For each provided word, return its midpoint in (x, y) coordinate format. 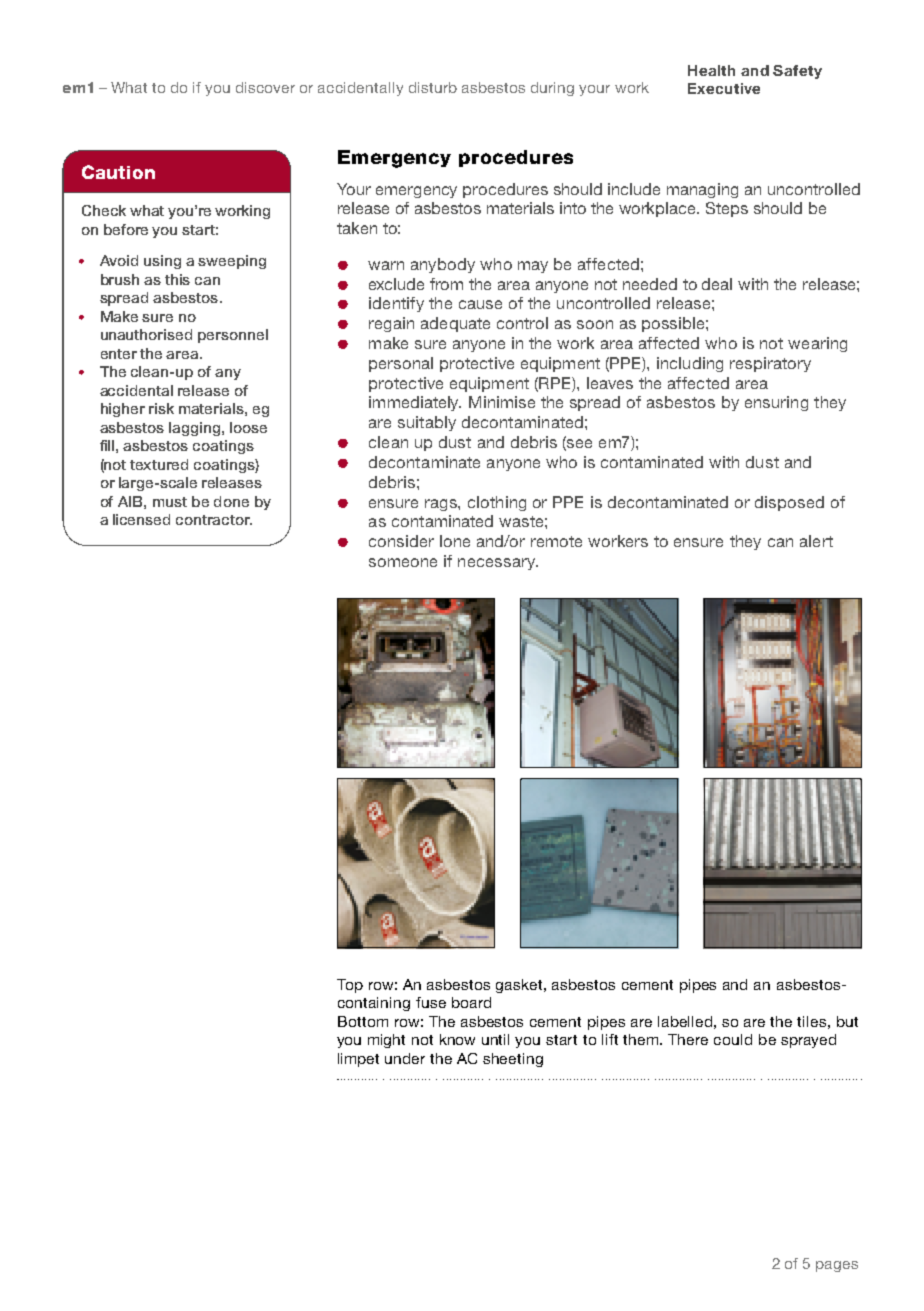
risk (161, 408)
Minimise (502, 402)
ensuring (776, 403)
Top (350, 986)
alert (816, 541)
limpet (358, 1060)
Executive (724, 88)
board (471, 1002)
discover (265, 87)
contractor (214, 520)
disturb (433, 87)
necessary (498, 564)
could (733, 1039)
